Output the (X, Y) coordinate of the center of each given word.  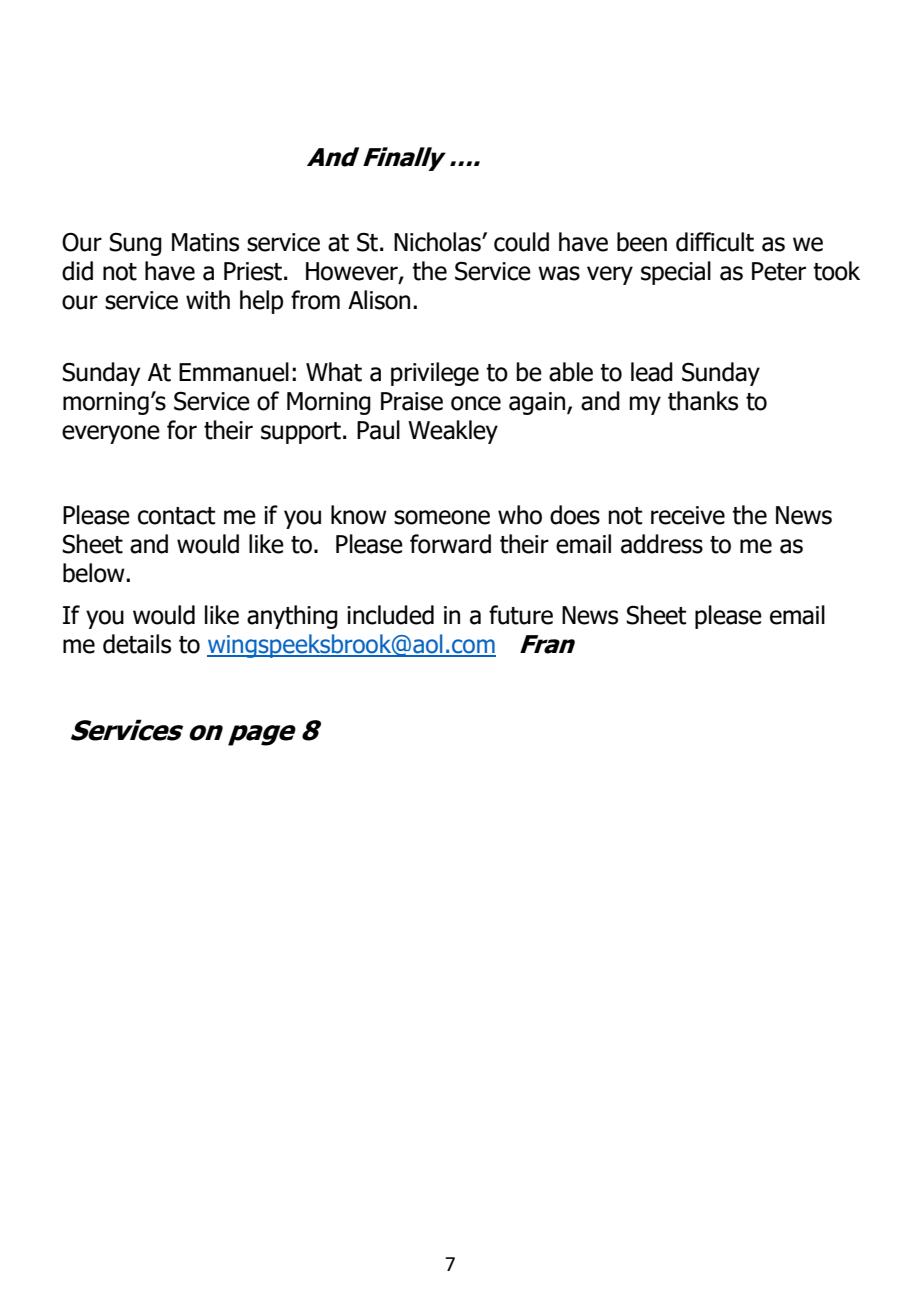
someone (442, 517)
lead (652, 372)
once (476, 403)
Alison (379, 300)
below (95, 573)
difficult (715, 242)
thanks (703, 401)
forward (450, 544)
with (208, 300)
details (137, 644)
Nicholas (438, 242)
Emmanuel (234, 372)
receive (688, 515)
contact (176, 516)
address (662, 544)
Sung (135, 244)
